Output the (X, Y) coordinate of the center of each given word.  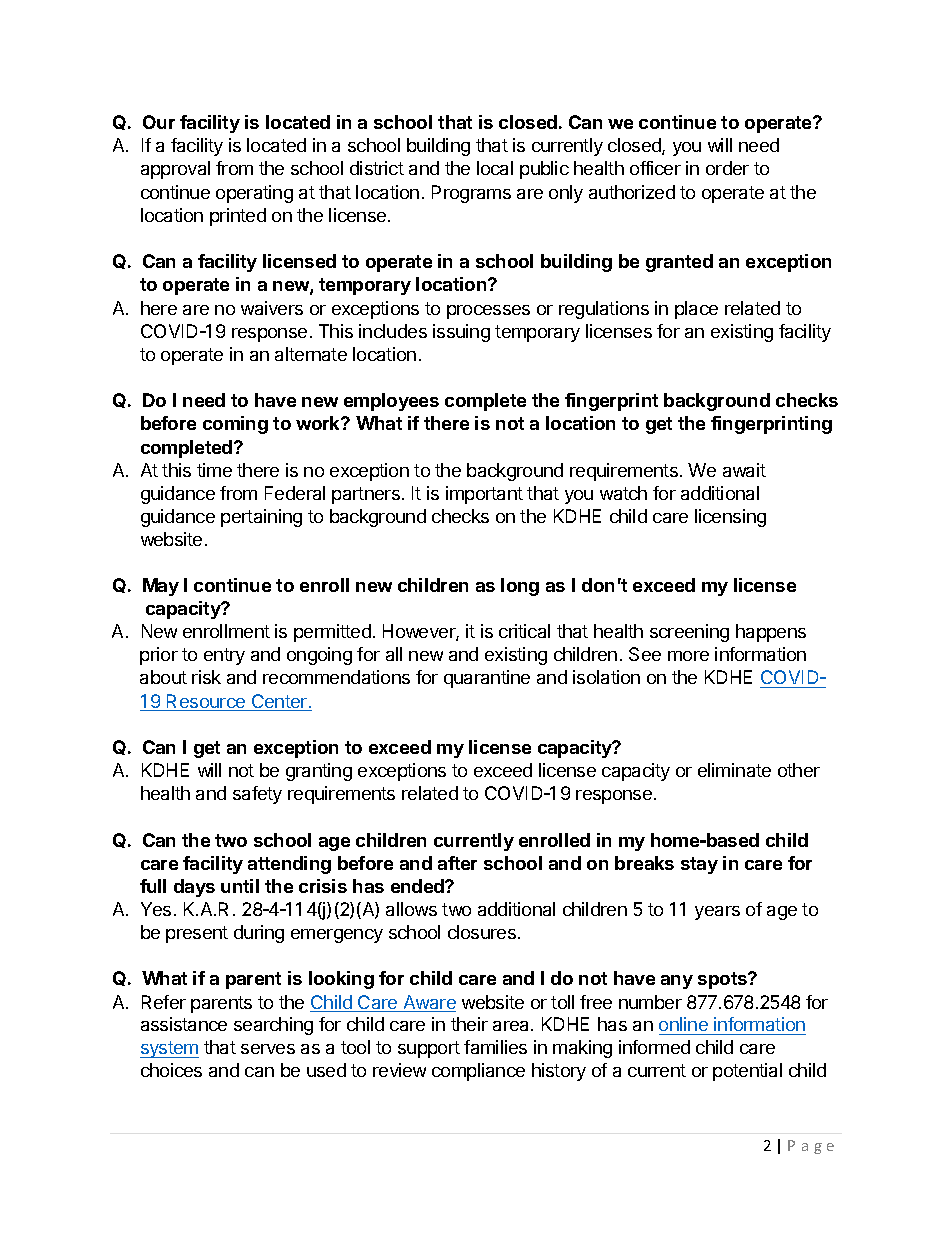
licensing (730, 518)
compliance (478, 1072)
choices (171, 1070)
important (484, 495)
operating (254, 194)
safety (257, 795)
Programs (471, 194)
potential (747, 1072)
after (457, 863)
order (727, 168)
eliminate (734, 770)
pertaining (261, 518)
